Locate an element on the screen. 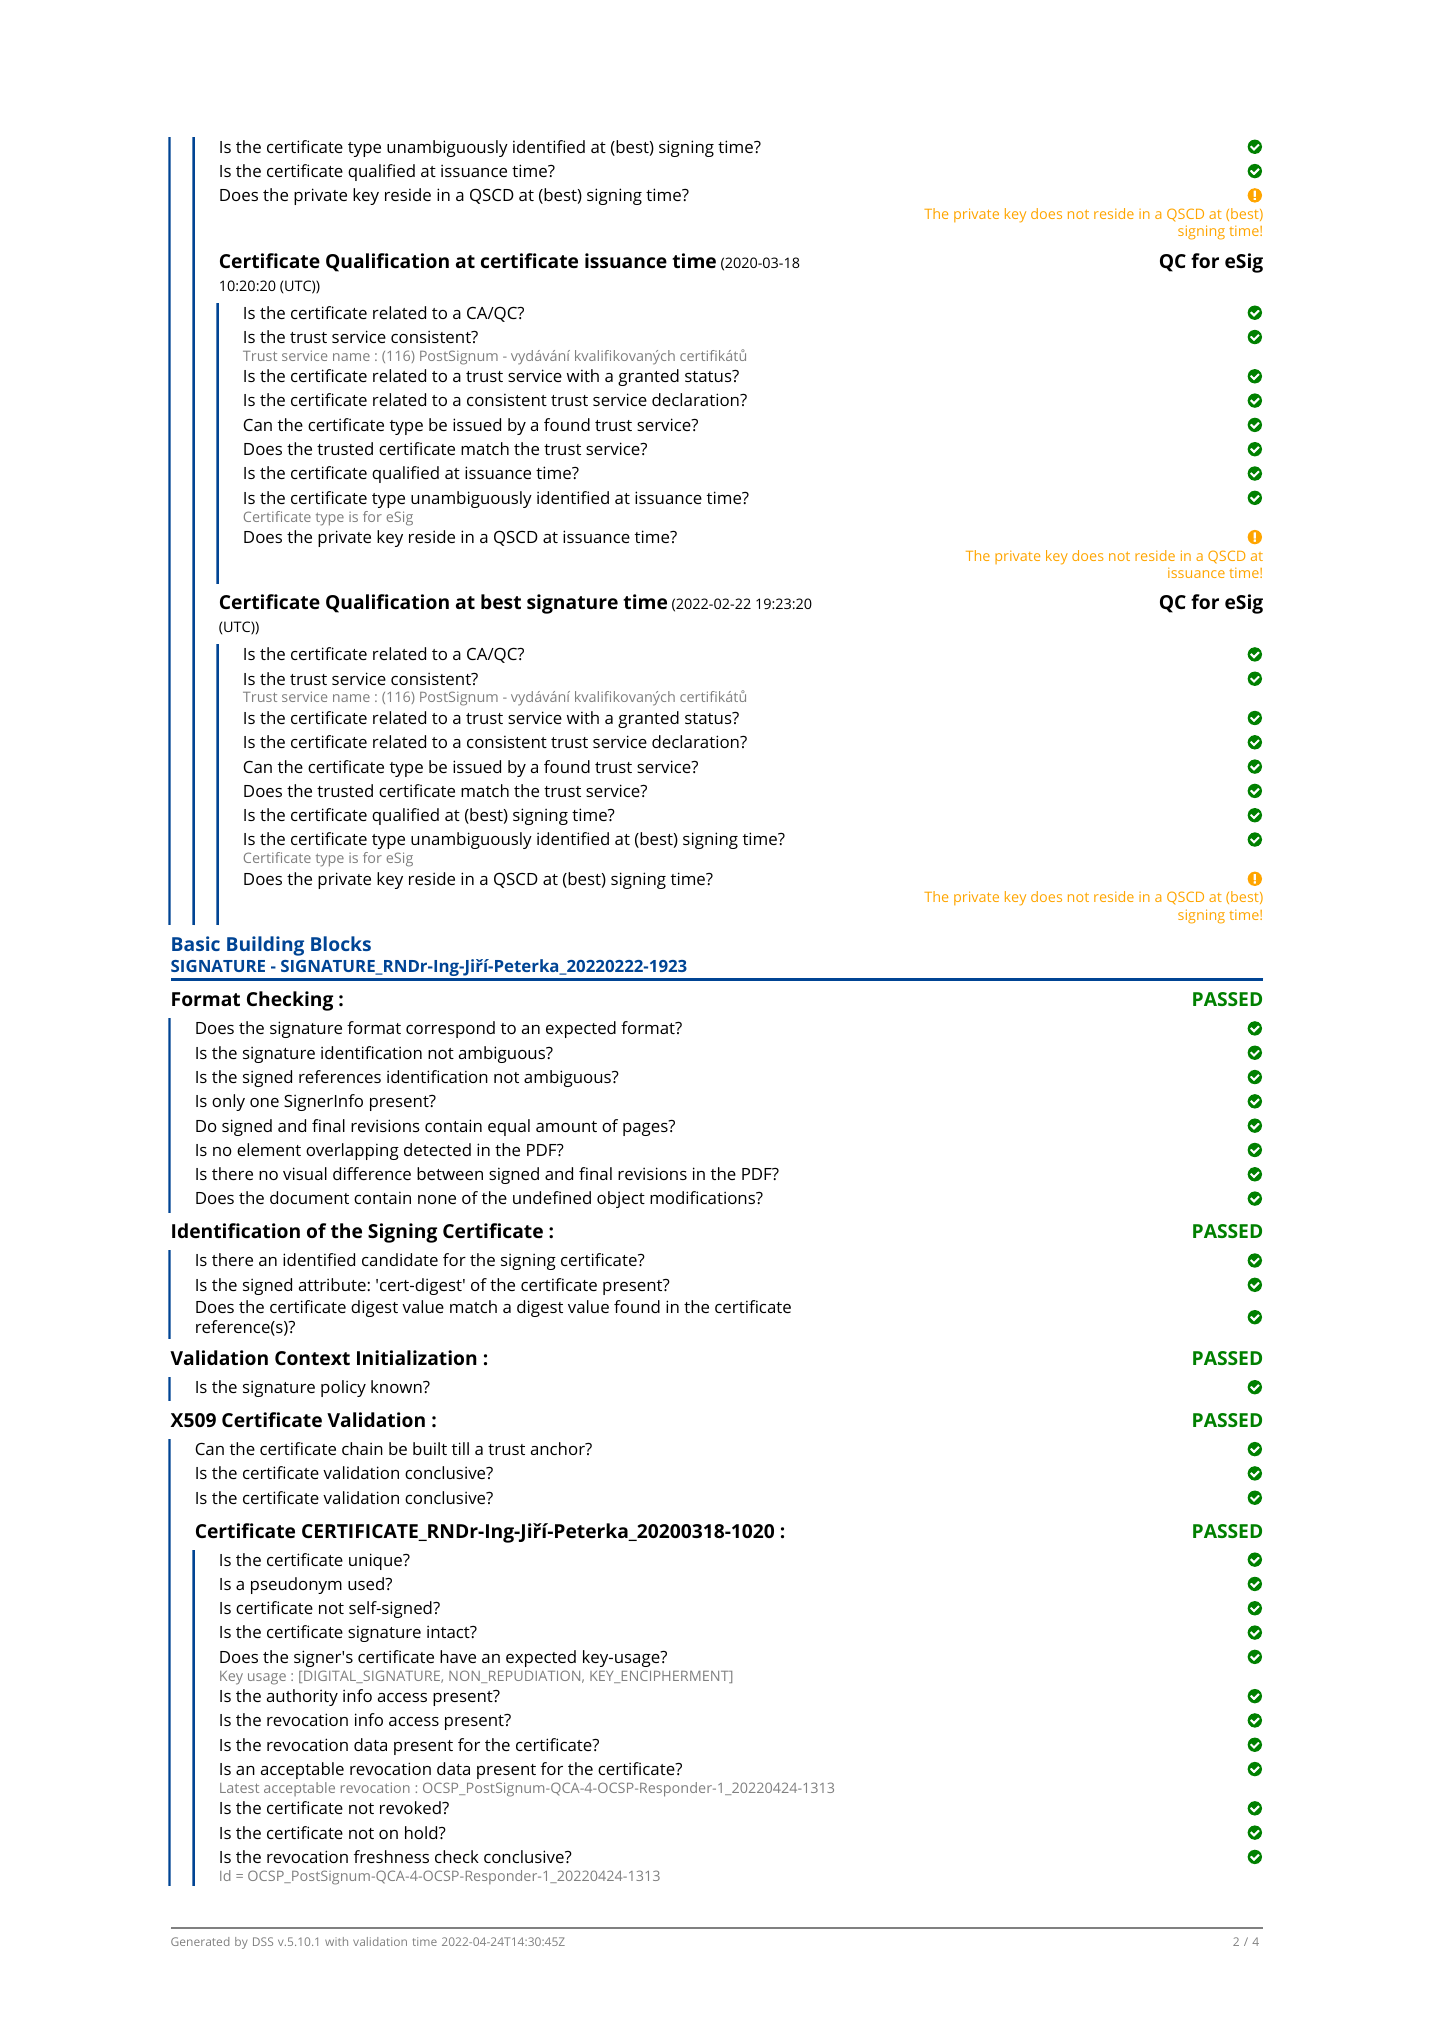  correspond is located at coordinates (450, 1029).
